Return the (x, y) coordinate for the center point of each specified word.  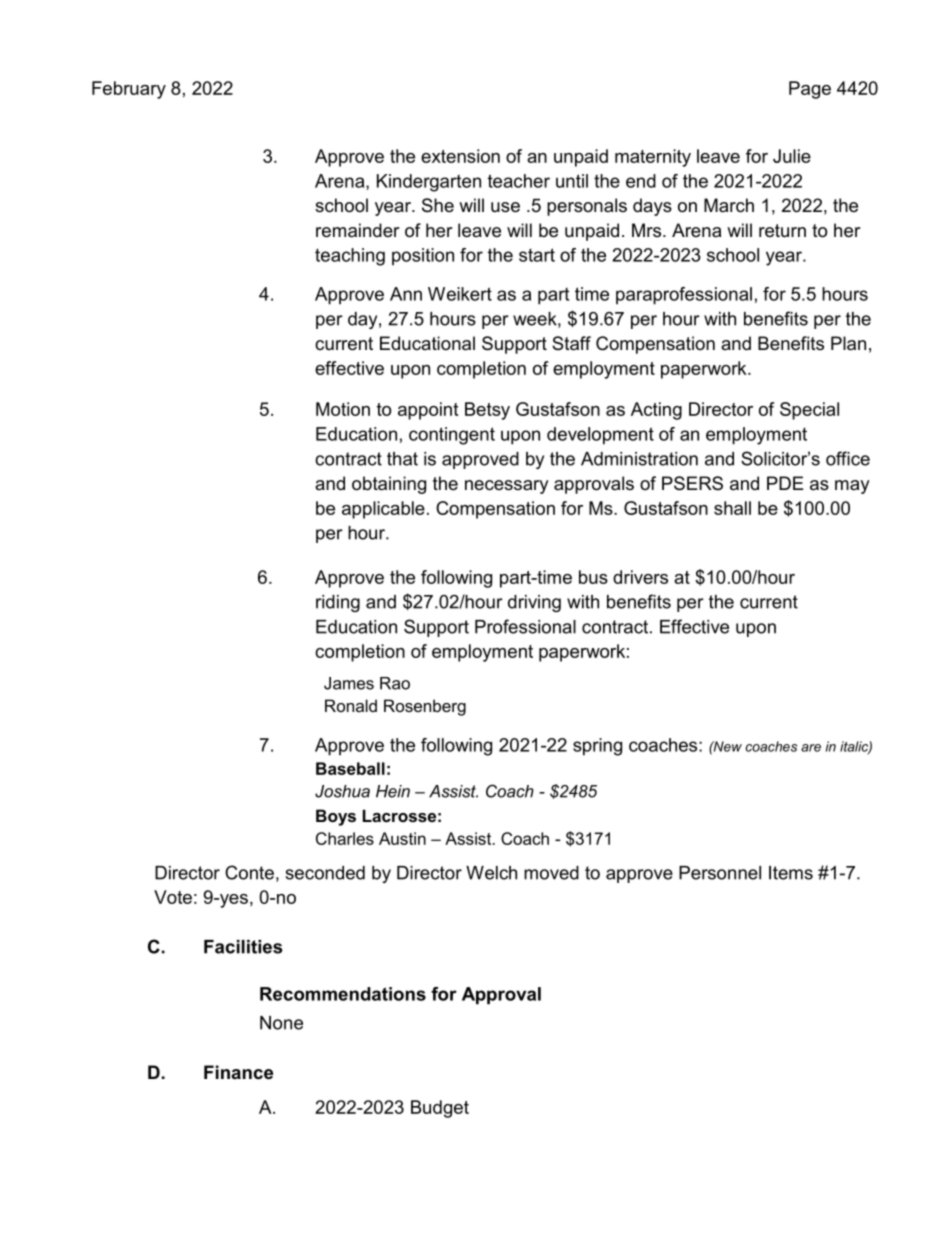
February (129, 90)
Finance (238, 1072)
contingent (452, 436)
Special (809, 411)
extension (460, 156)
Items (791, 873)
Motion (343, 409)
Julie (792, 156)
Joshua (342, 791)
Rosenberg (425, 707)
